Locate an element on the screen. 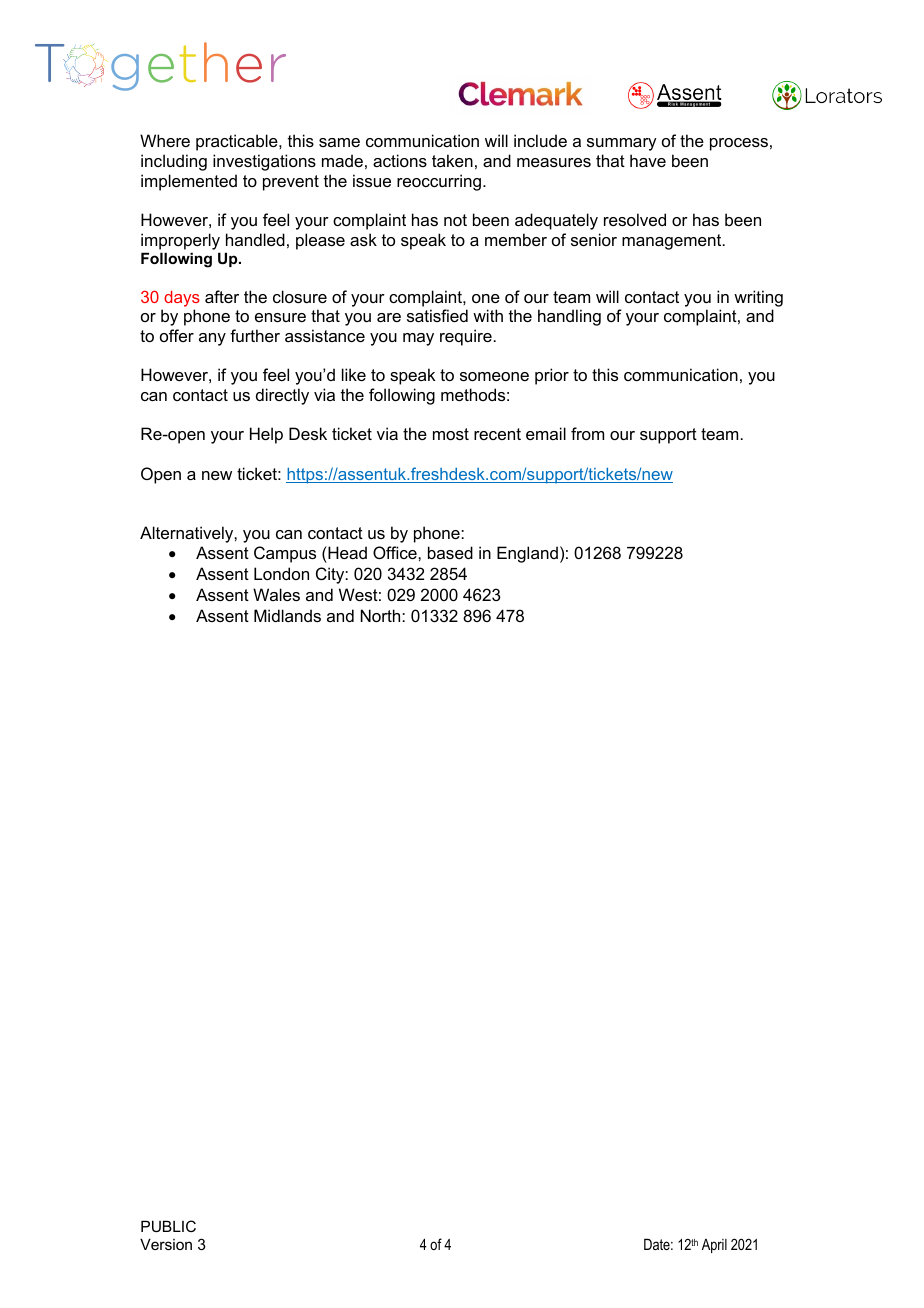 The height and width of the screenshot is (1308, 924). Midlands is located at coordinates (287, 615).
